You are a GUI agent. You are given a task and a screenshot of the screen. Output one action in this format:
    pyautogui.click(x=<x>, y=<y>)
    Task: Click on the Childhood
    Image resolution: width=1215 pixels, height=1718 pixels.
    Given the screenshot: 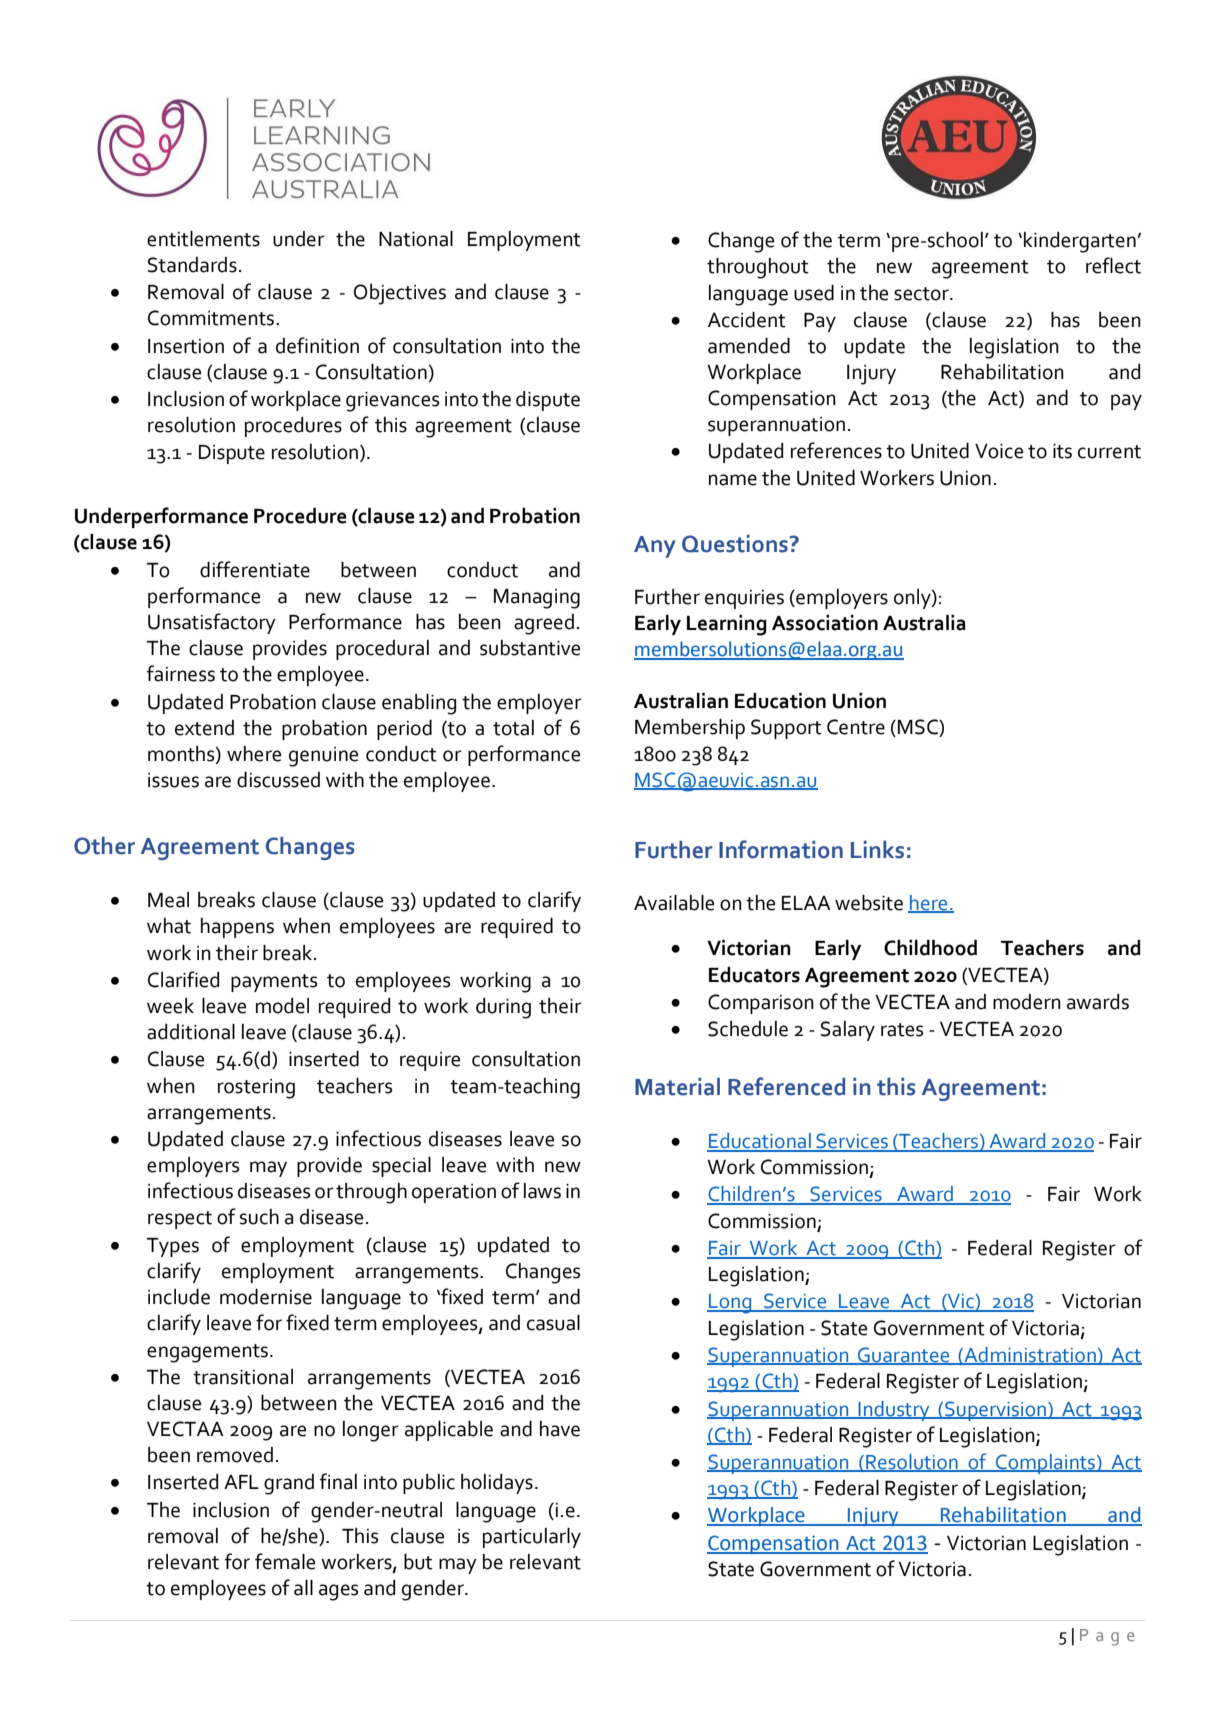 What is the action you would take?
    pyautogui.click(x=930, y=948)
